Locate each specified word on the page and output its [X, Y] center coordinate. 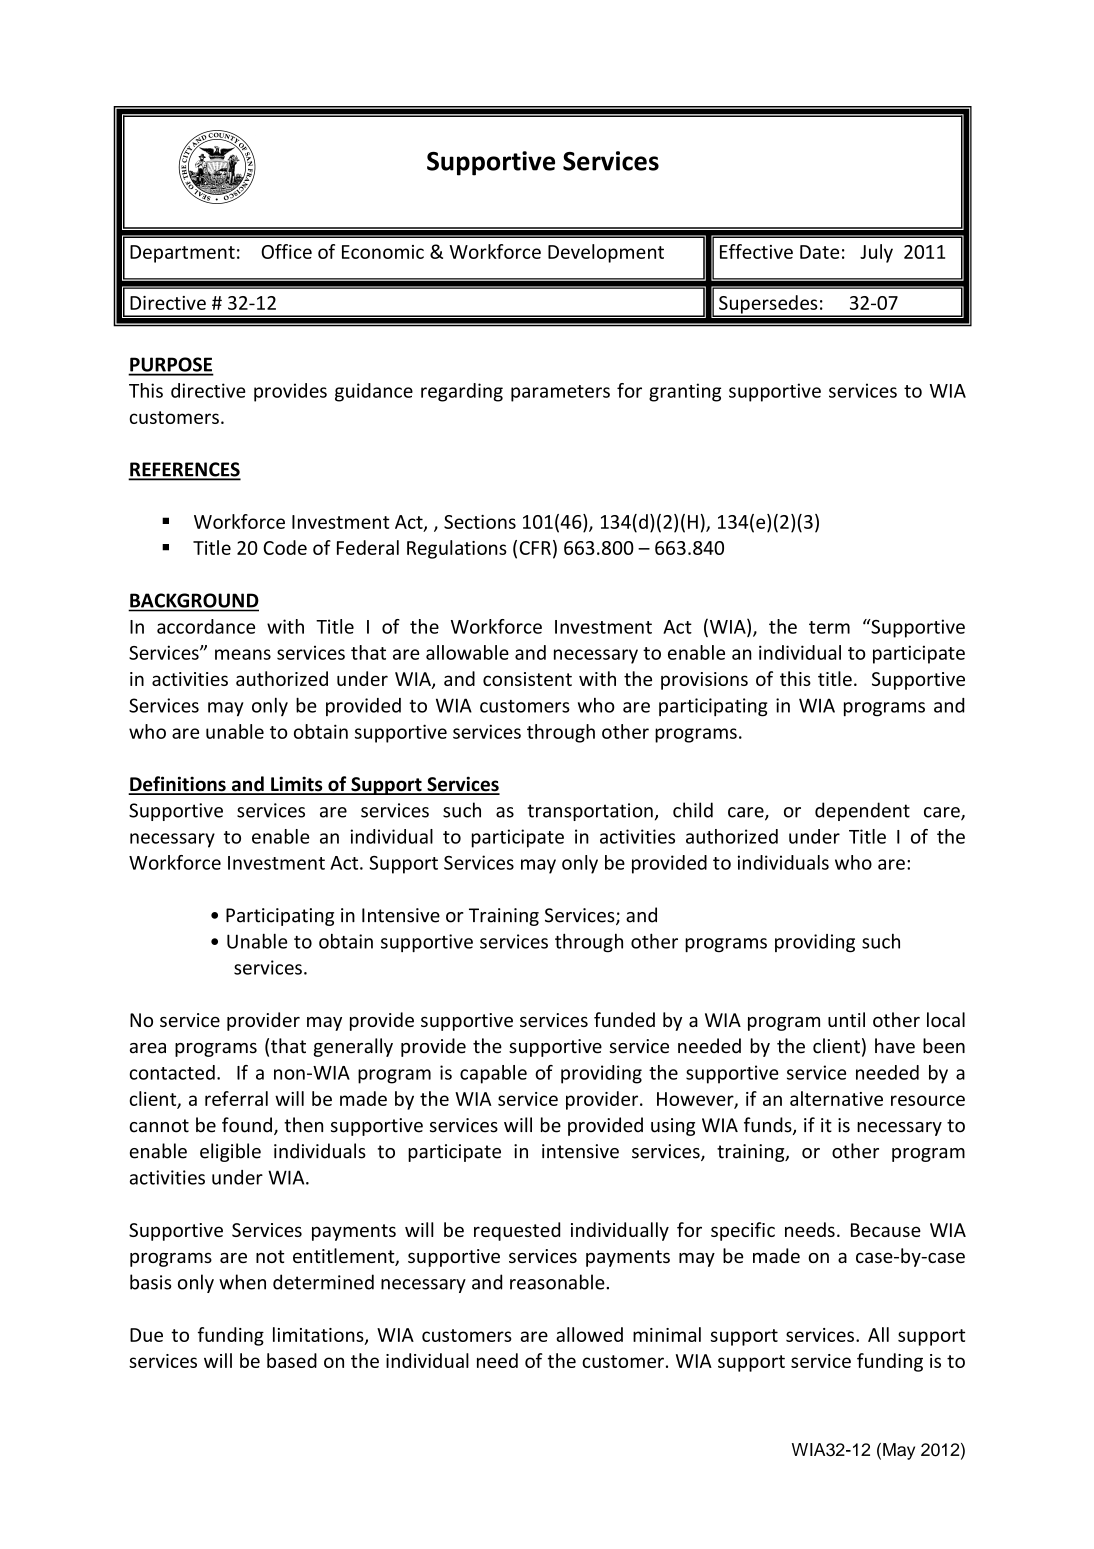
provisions [704, 681]
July [876, 253]
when [242, 1282]
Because [886, 1230]
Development [606, 253]
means [243, 654]
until [846, 1019]
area [148, 1048]
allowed [589, 1334]
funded [624, 1019]
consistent [527, 679]
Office [286, 251]
